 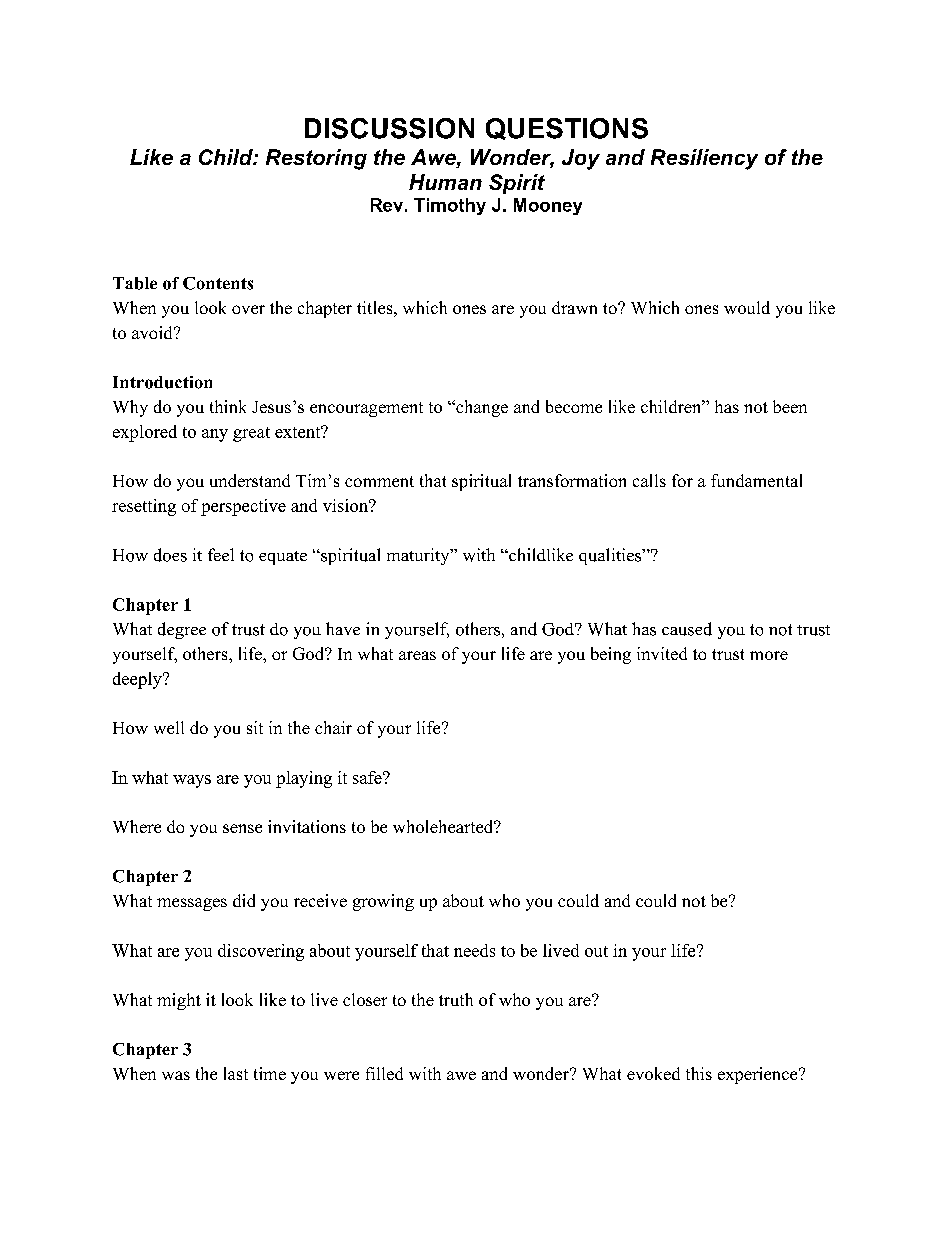 What do you see at coordinates (704, 159) in the page?
I see `Resiliency` at bounding box center [704, 159].
